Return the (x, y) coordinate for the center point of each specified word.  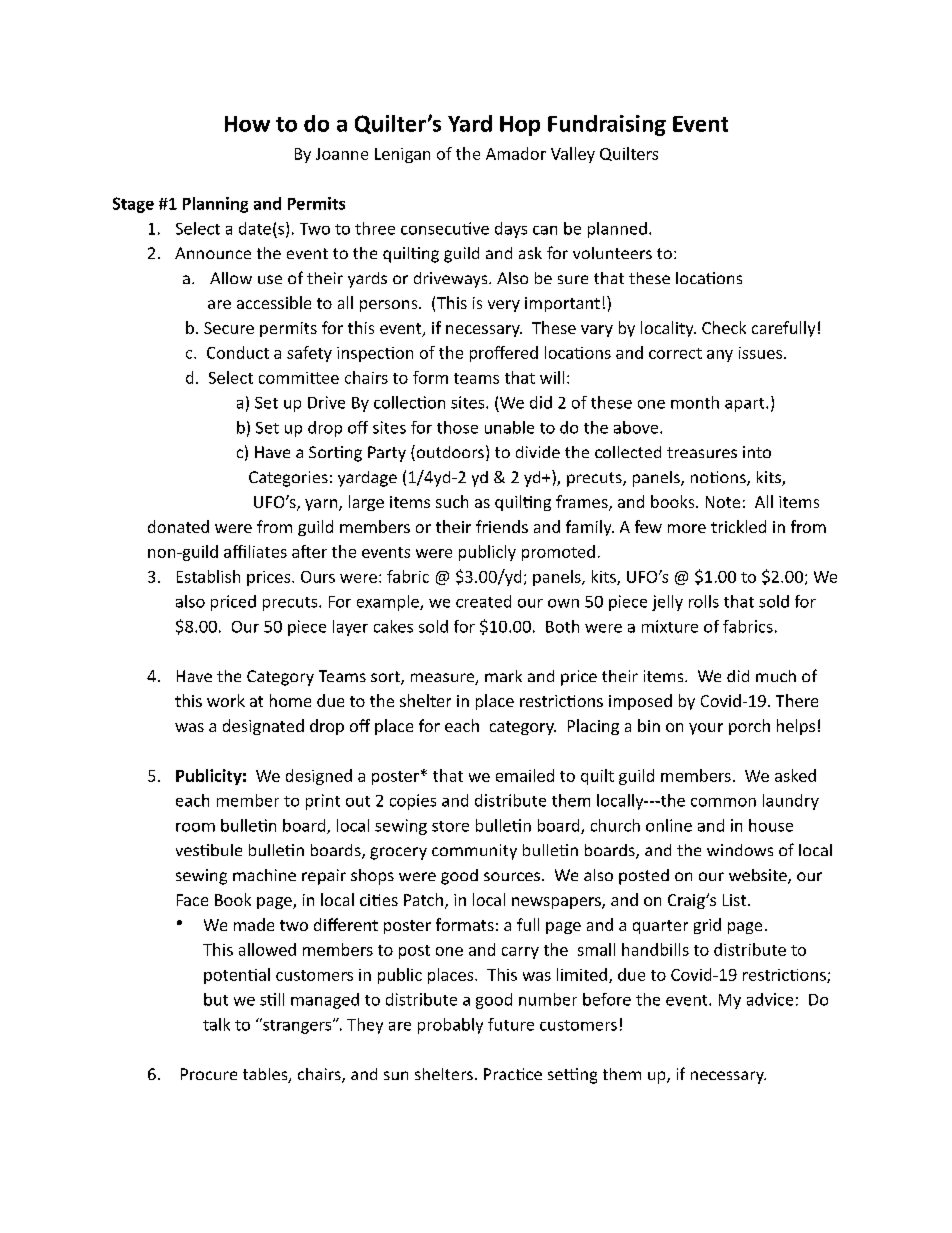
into (757, 452)
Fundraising (607, 125)
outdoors (449, 453)
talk (216, 1024)
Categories (288, 479)
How (247, 124)
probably (450, 1026)
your (706, 729)
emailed (525, 775)
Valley (573, 155)
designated (263, 727)
